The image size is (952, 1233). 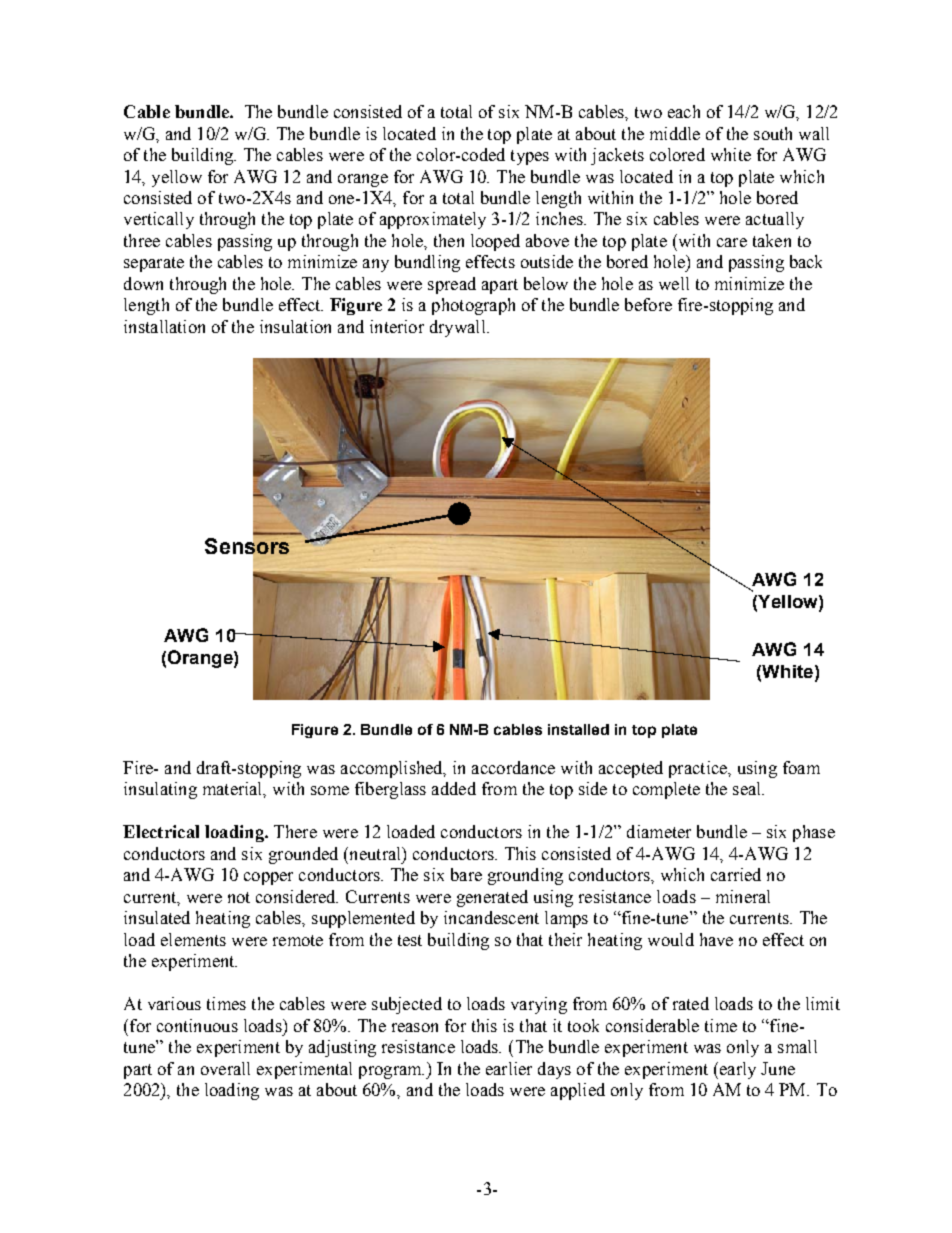 I want to click on insulating, so click(x=160, y=790).
